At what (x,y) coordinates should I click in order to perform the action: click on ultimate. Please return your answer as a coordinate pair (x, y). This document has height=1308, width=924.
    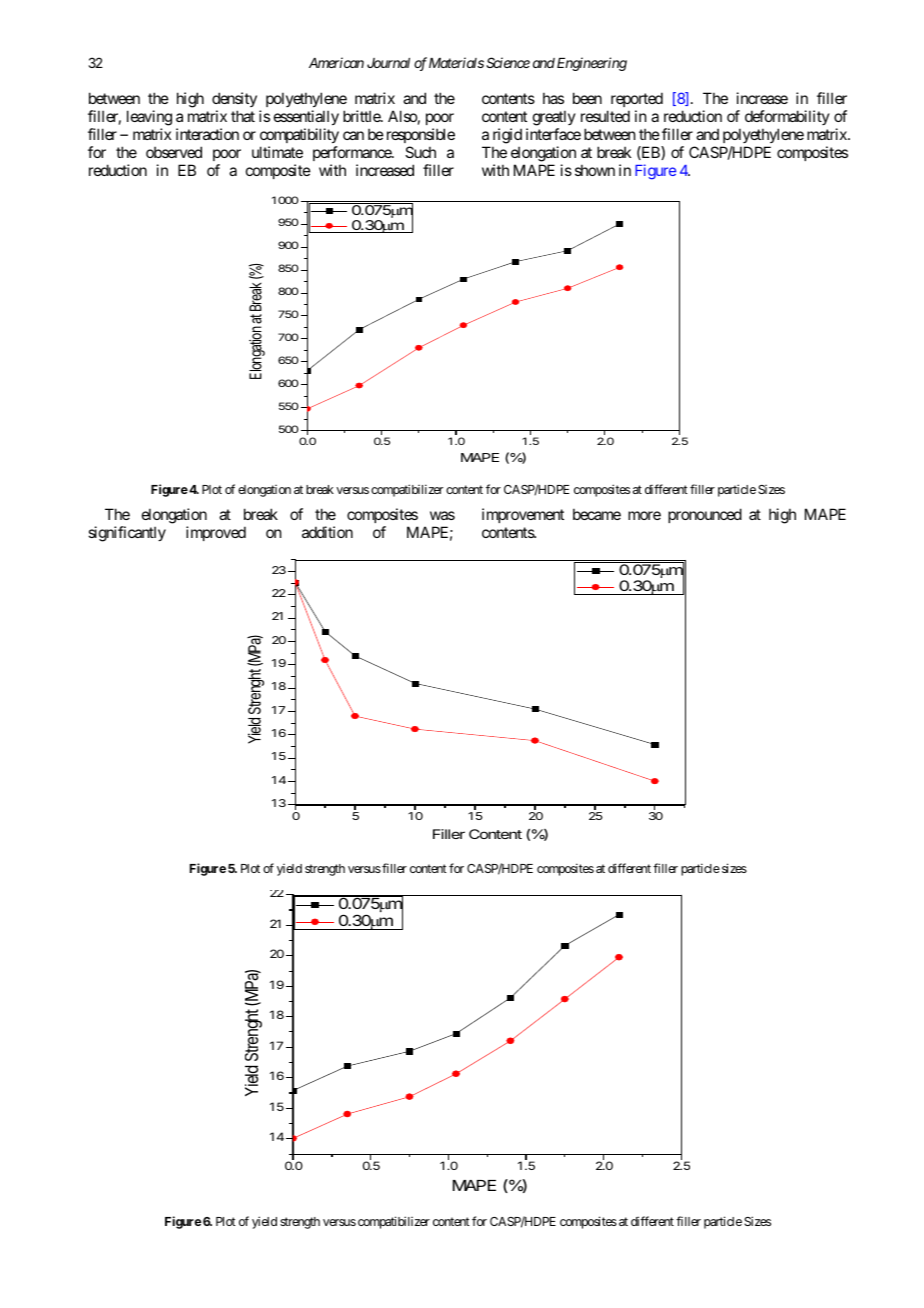
    Looking at the image, I should click on (277, 152).
